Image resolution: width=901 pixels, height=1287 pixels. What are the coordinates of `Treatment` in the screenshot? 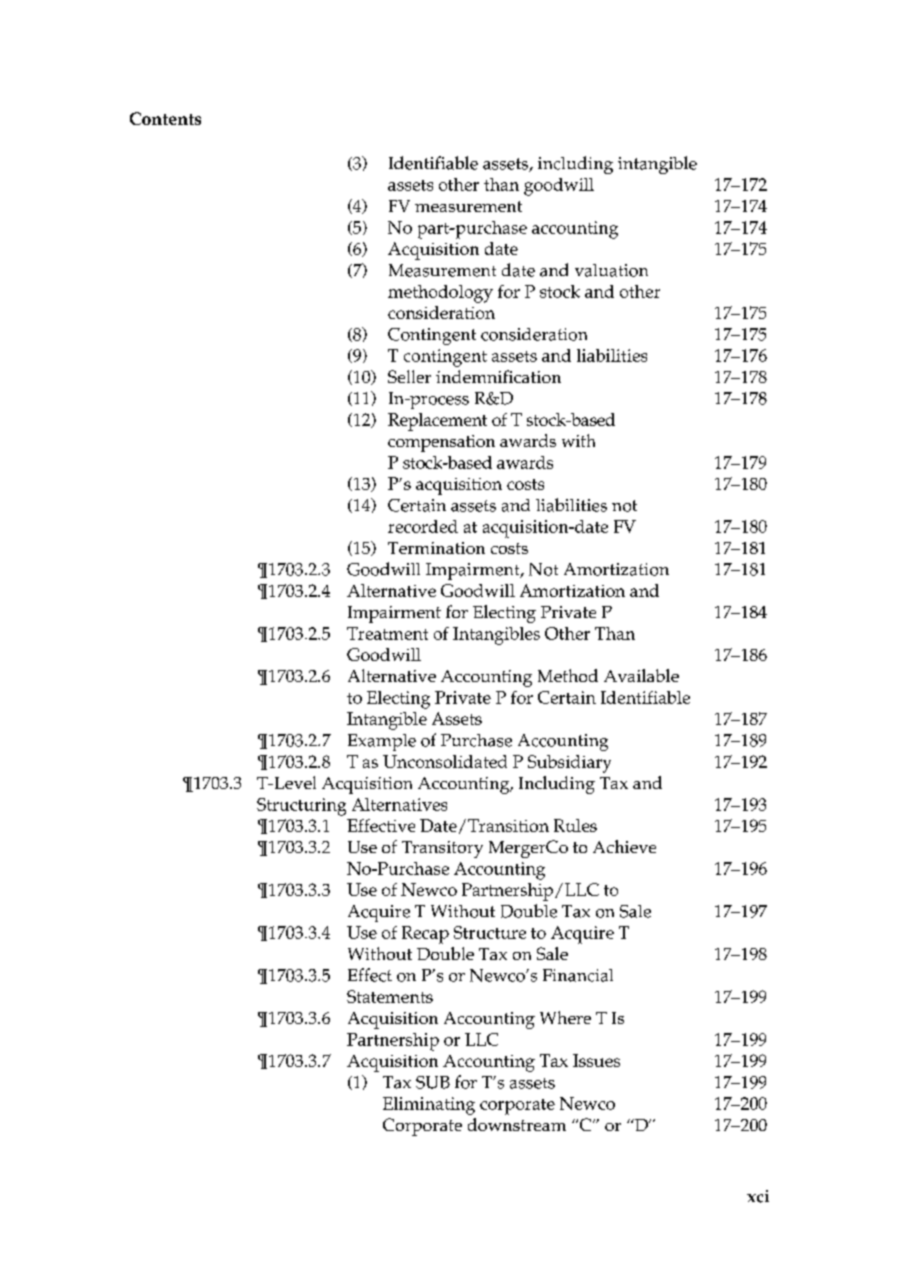 It's located at (387, 633).
